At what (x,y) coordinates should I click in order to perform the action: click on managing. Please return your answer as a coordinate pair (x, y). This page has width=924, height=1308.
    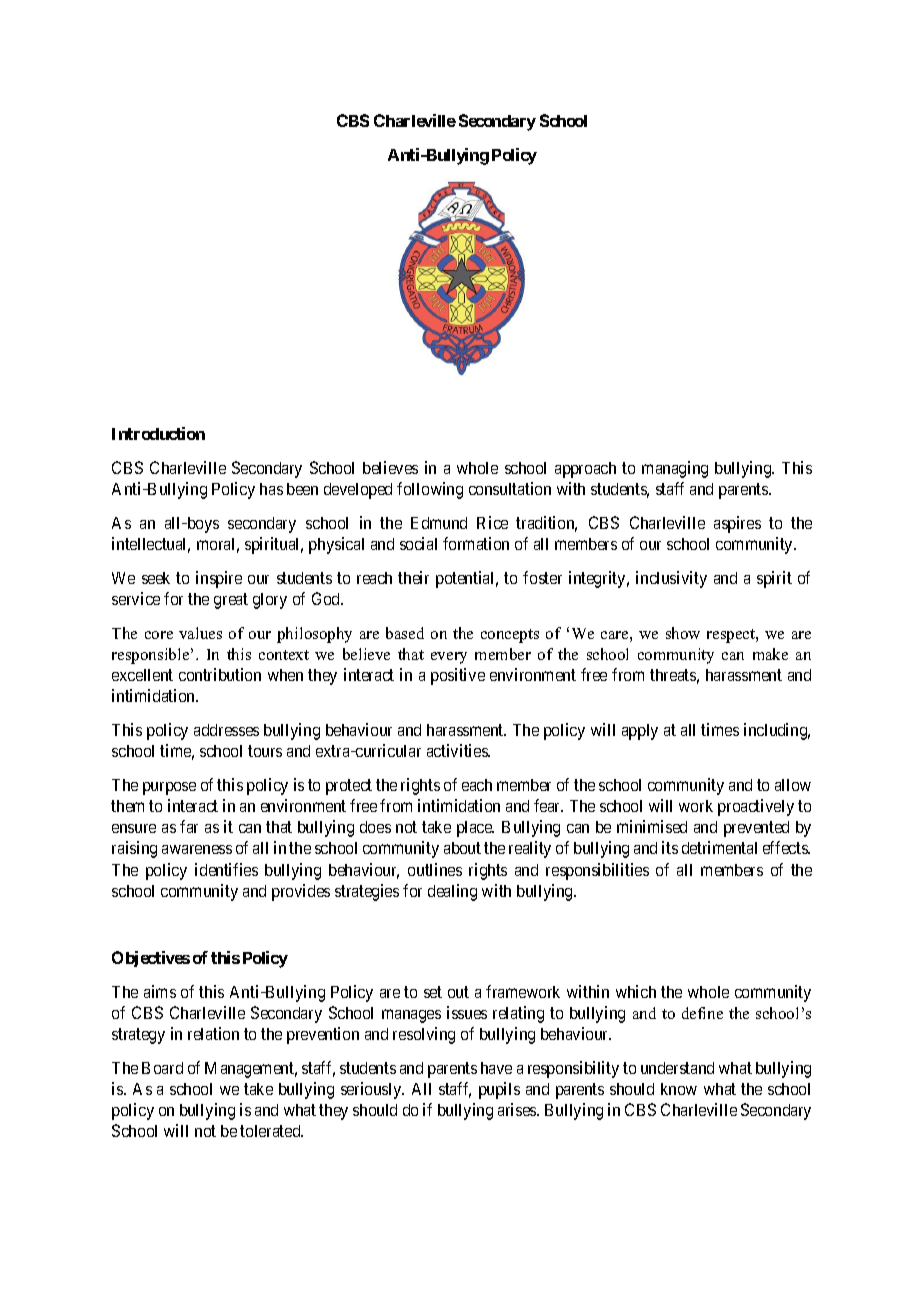
    Looking at the image, I should click on (675, 469).
